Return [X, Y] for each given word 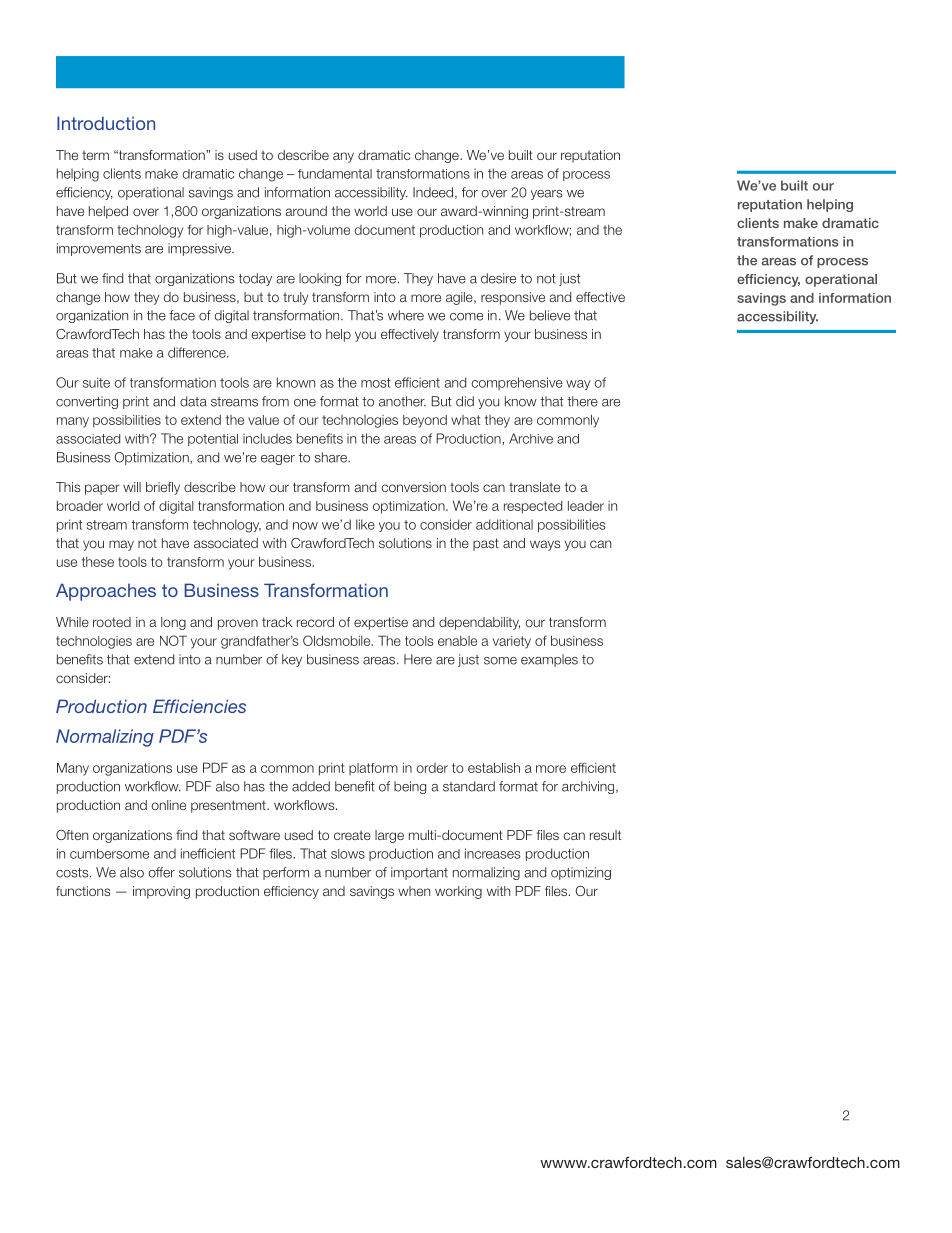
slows [348, 854]
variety [512, 642]
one [305, 403]
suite [96, 382]
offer [161, 872]
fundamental [335, 174]
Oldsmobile [338, 640]
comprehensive [517, 383]
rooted [112, 622]
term [95, 155]
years [547, 195]
